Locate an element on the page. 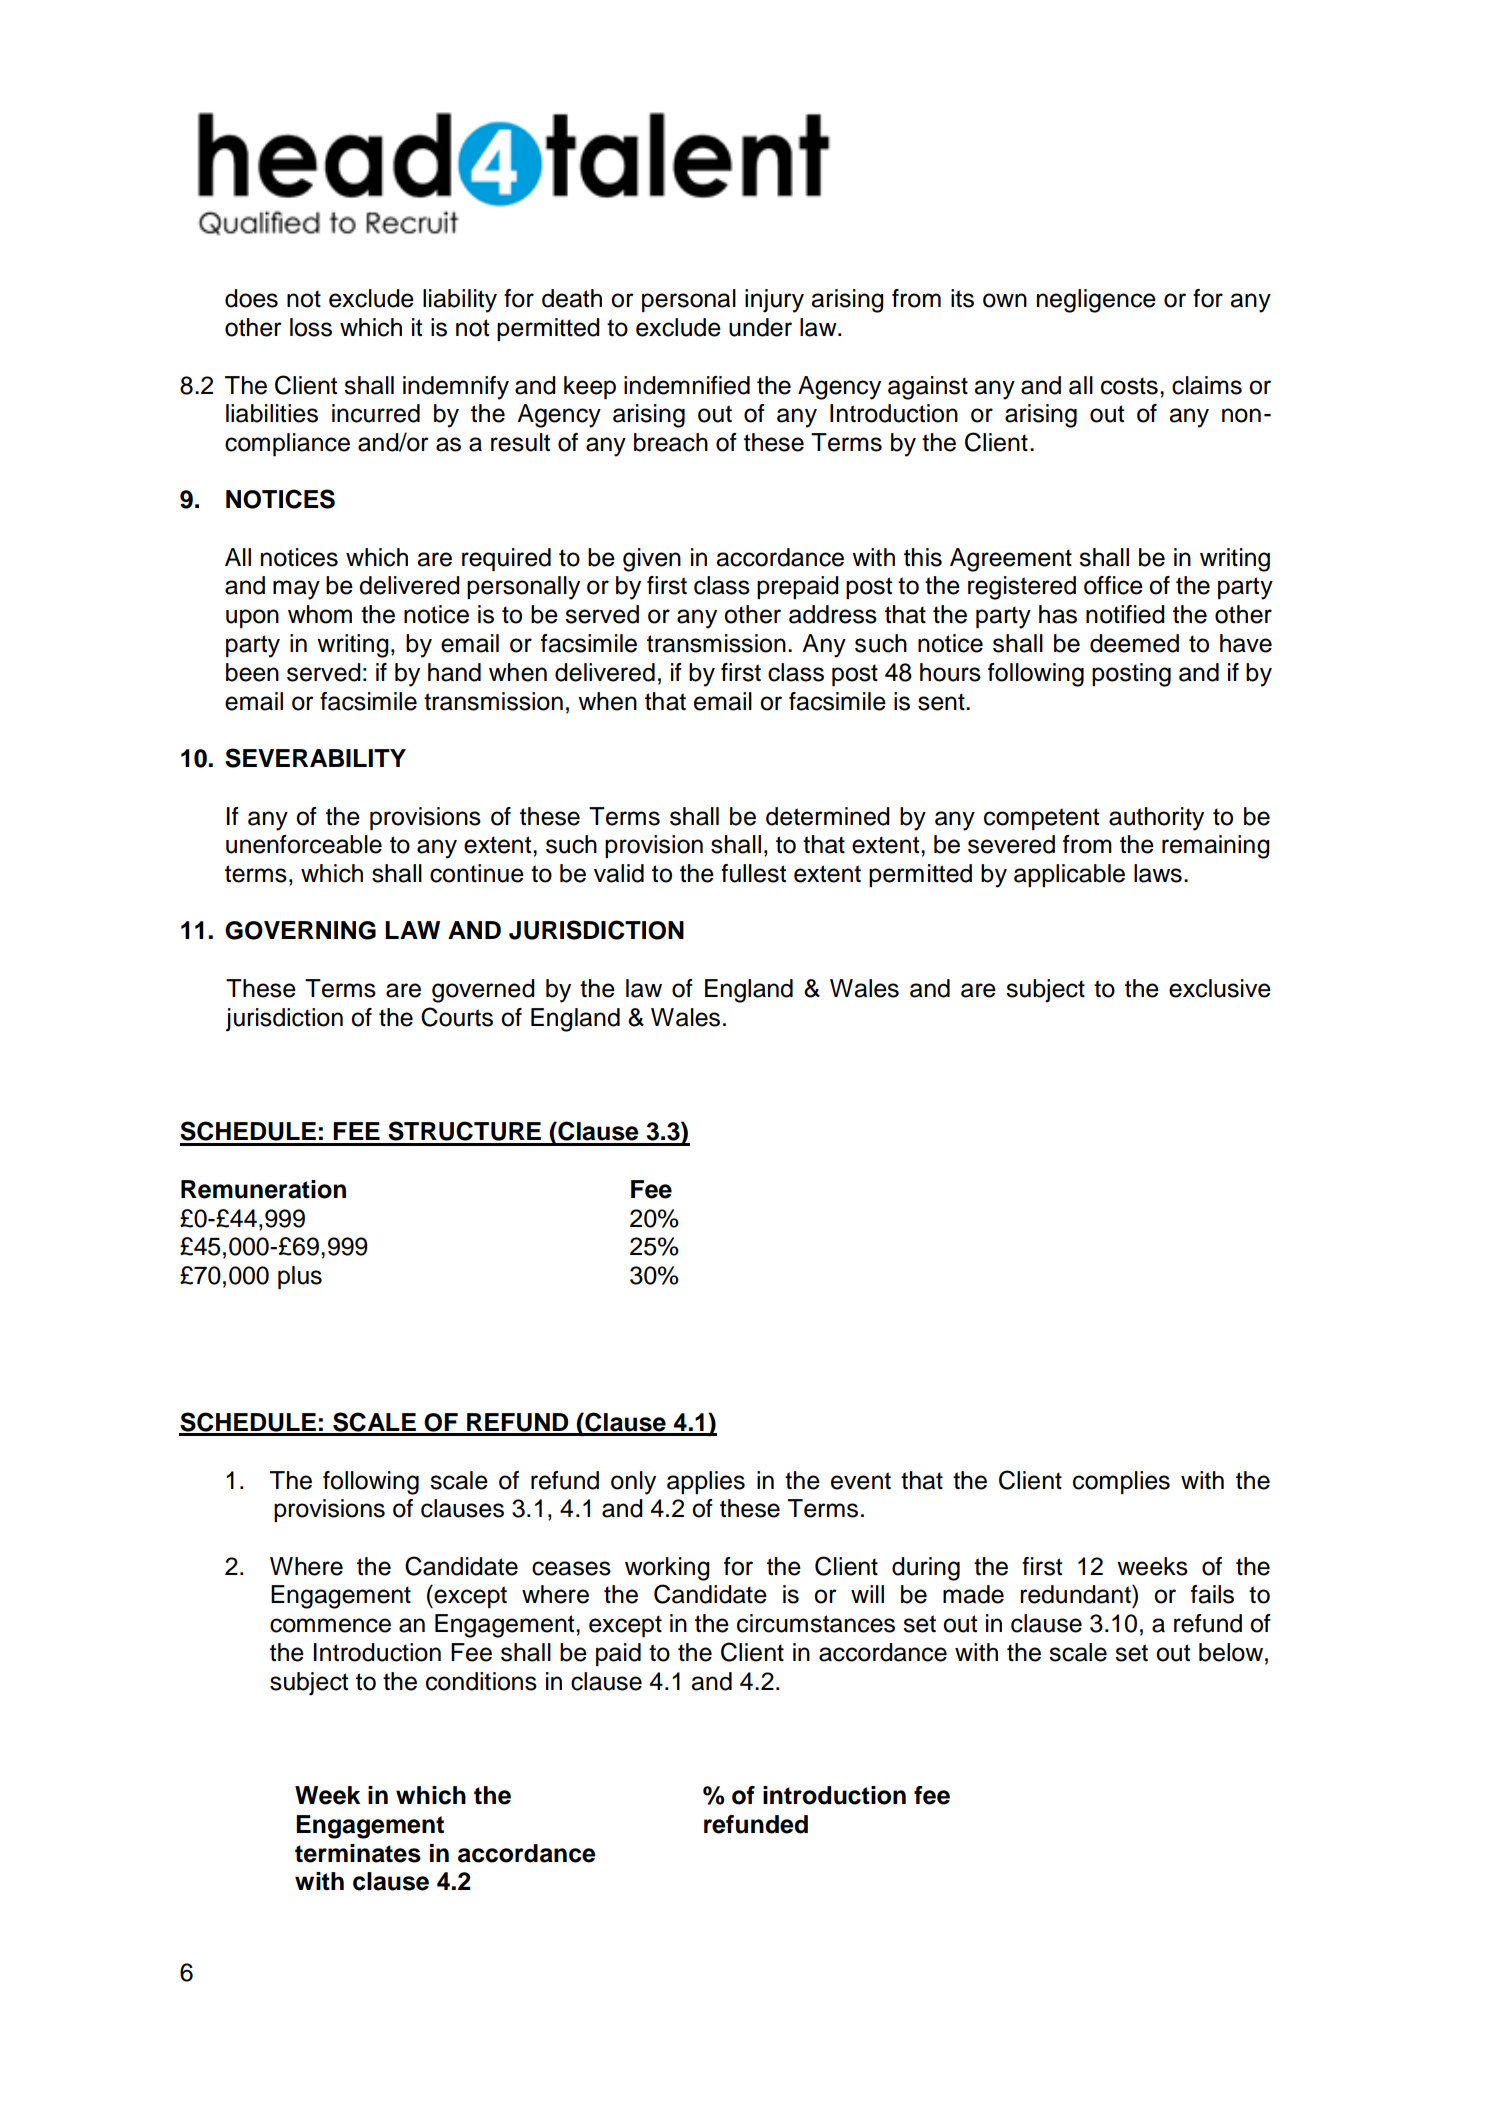  exclusive is located at coordinates (1220, 988).
